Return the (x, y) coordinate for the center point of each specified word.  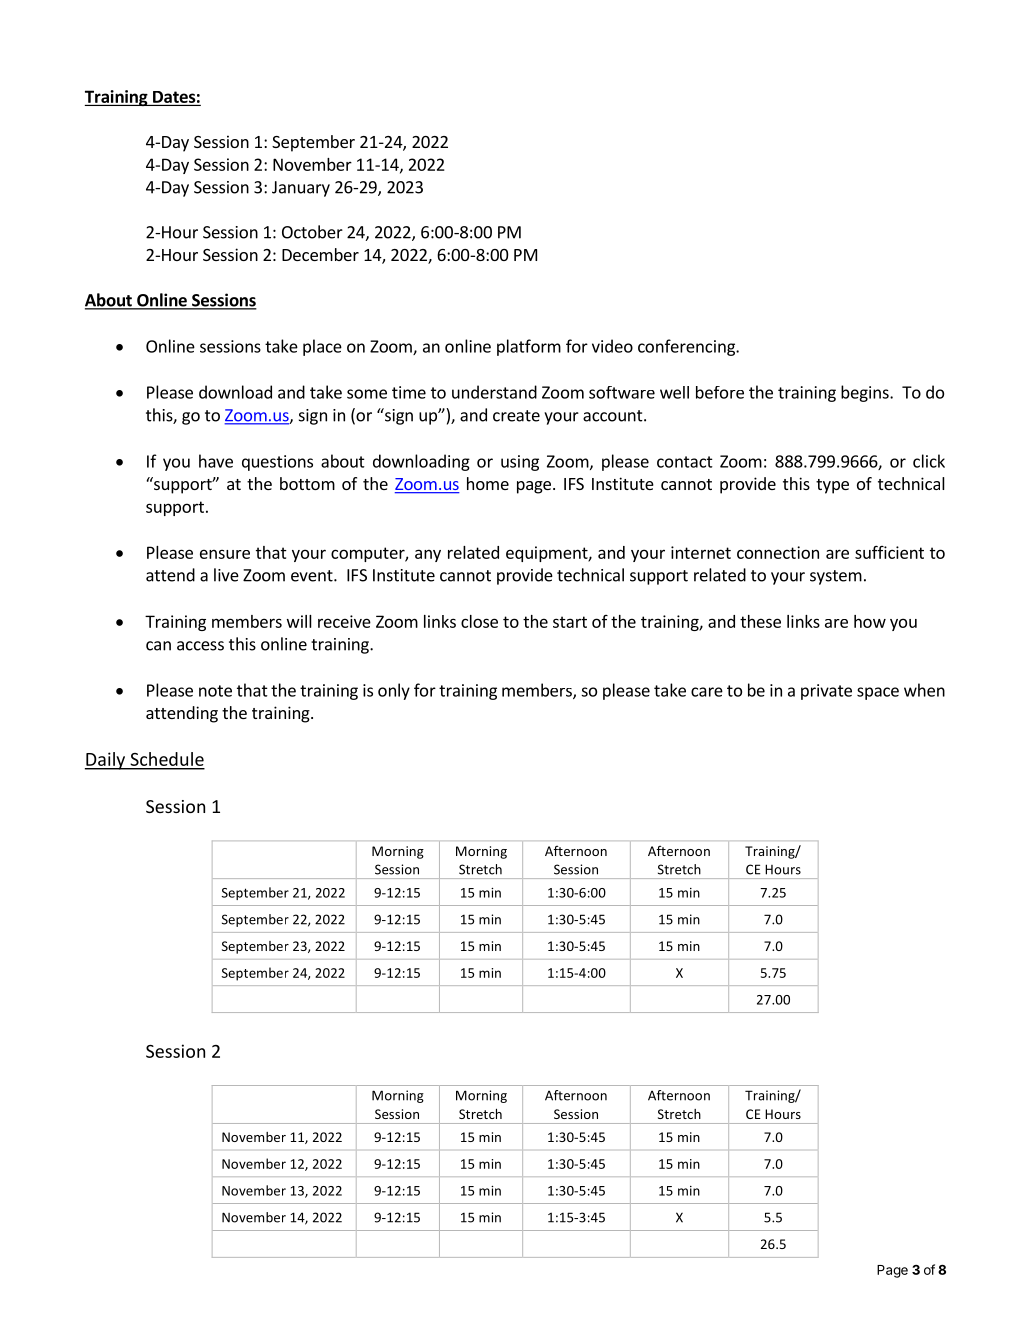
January (301, 189)
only (394, 691)
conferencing (687, 347)
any (428, 555)
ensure (225, 554)
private (826, 692)
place (322, 347)
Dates (174, 97)
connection (778, 552)
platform (529, 347)
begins (866, 393)
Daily (106, 761)
